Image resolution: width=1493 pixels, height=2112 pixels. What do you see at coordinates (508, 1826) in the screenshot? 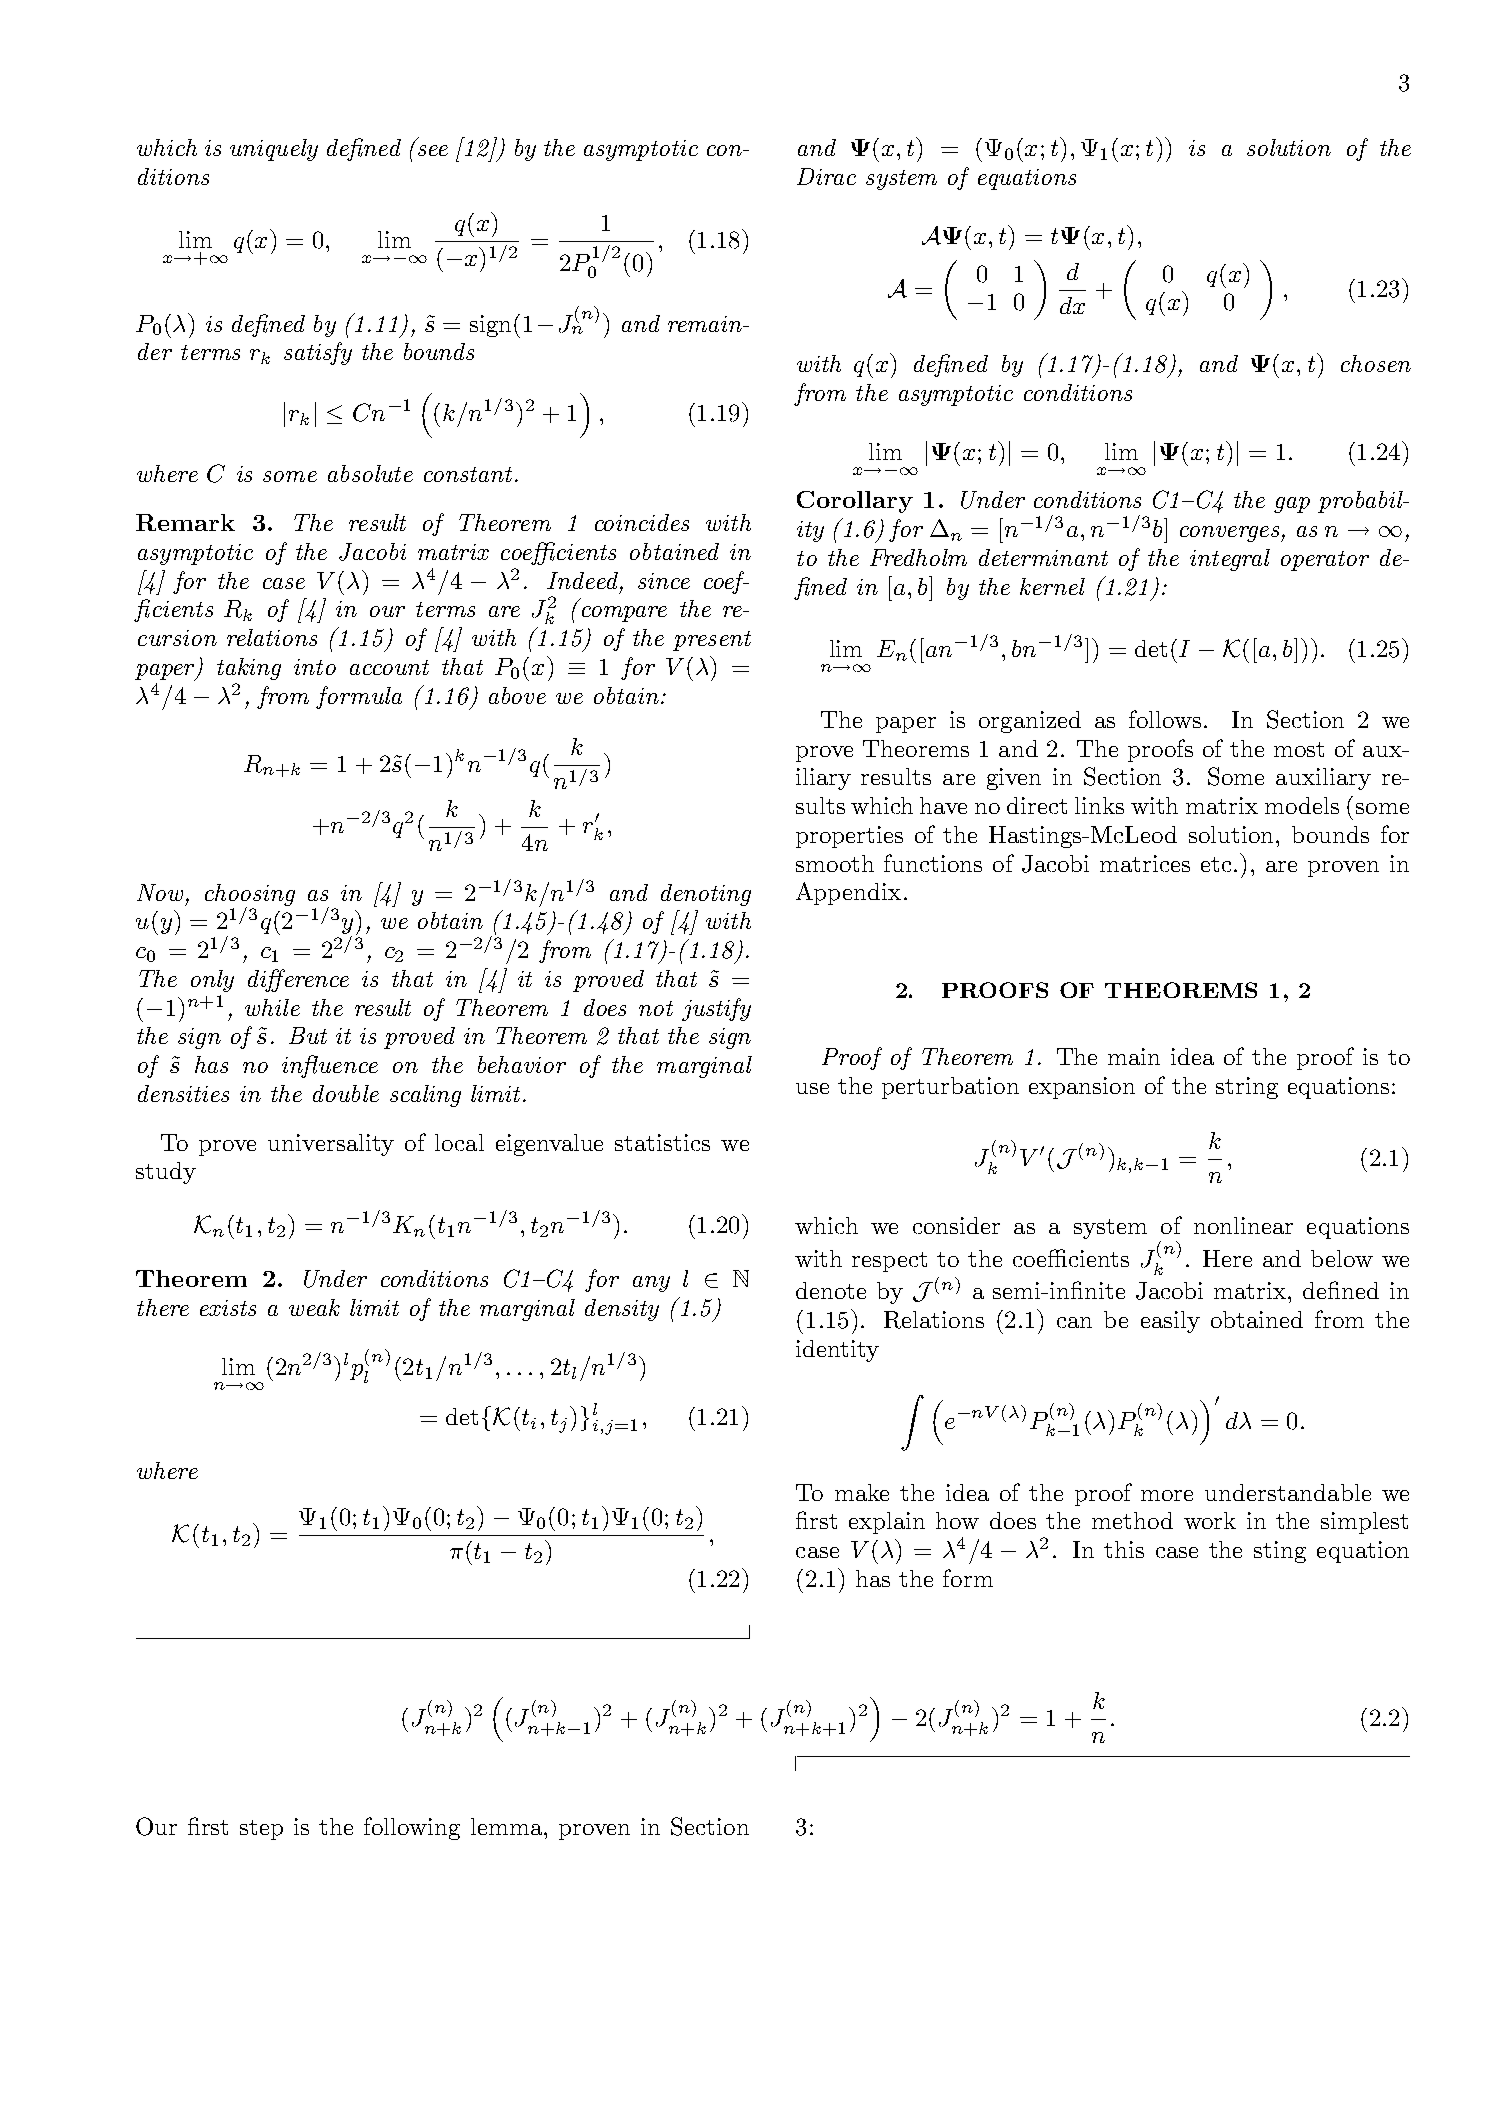
I see `lemma` at bounding box center [508, 1826].
